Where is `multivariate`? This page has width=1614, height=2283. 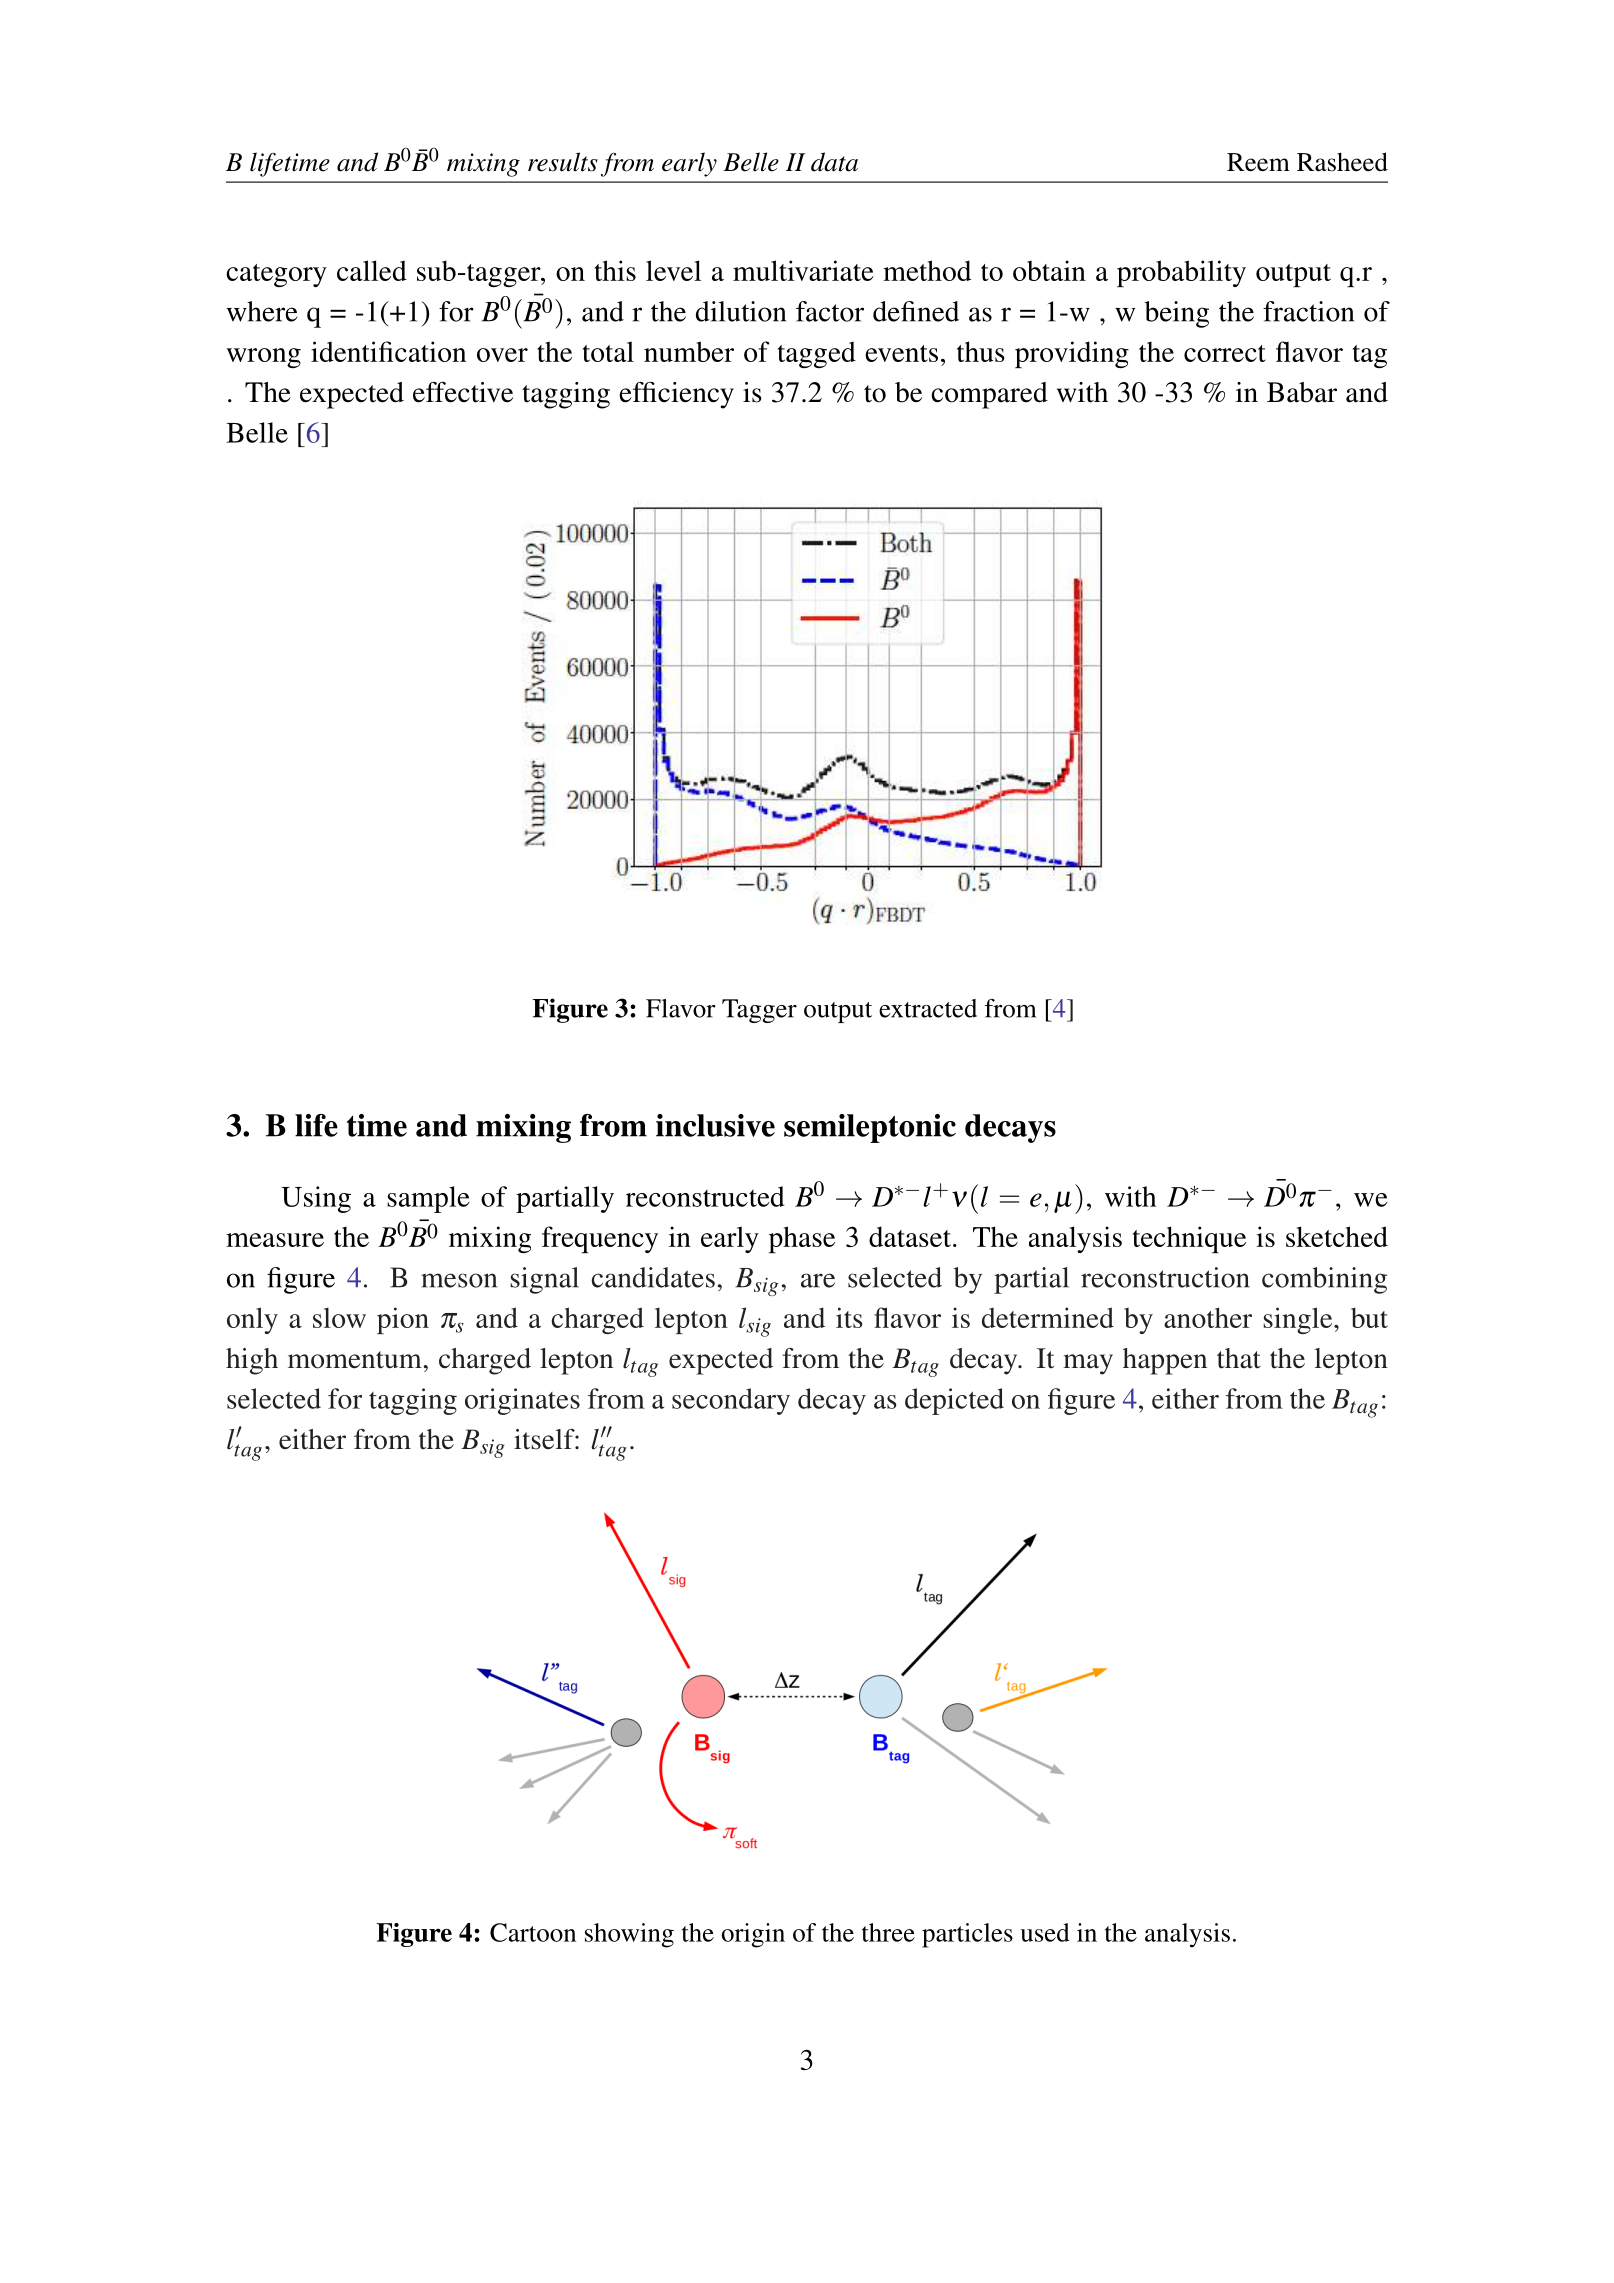
multivariate is located at coordinates (803, 270).
